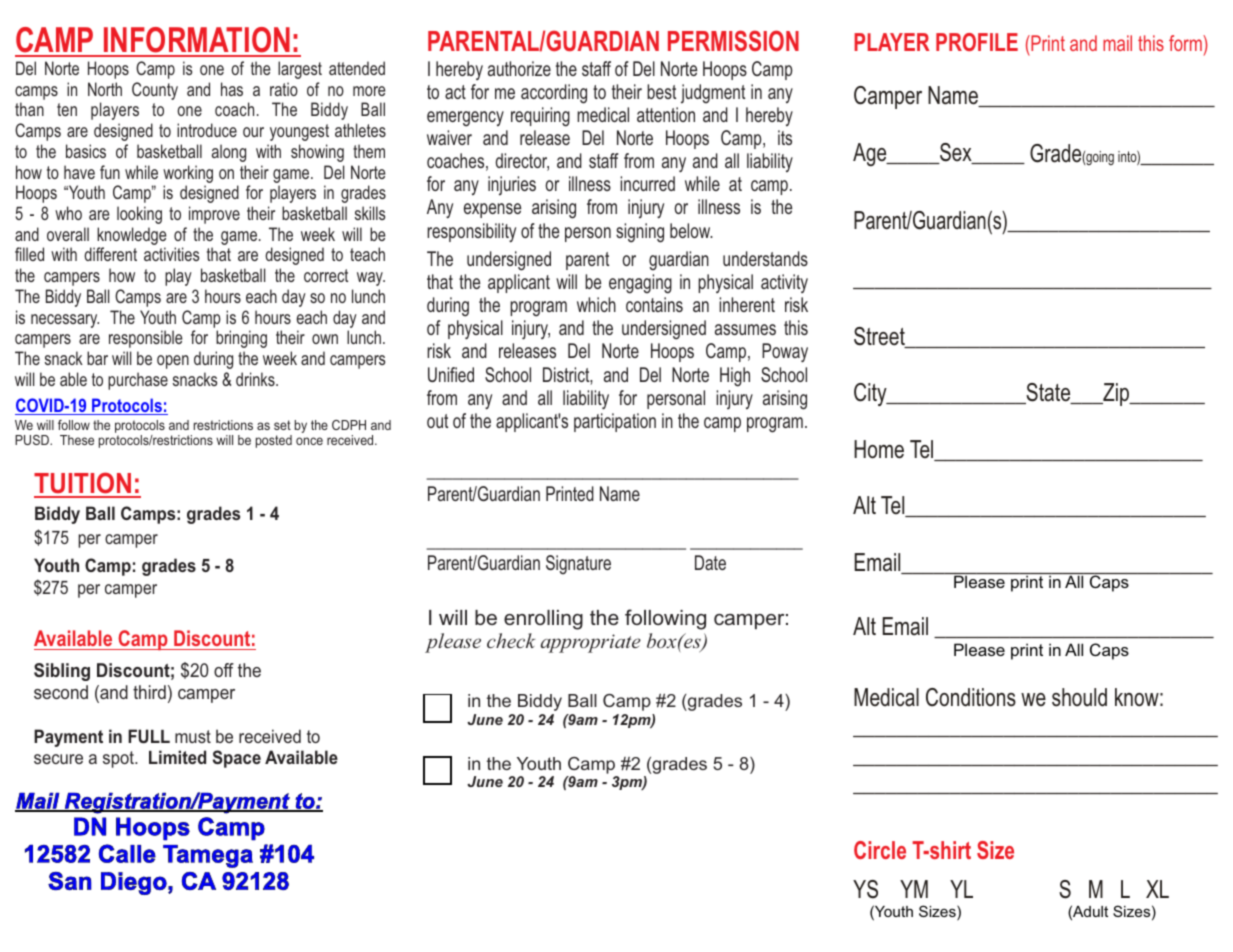 The height and width of the page is (952, 1233). What do you see at coordinates (84, 484) in the page?
I see `TUITION` at bounding box center [84, 484].
